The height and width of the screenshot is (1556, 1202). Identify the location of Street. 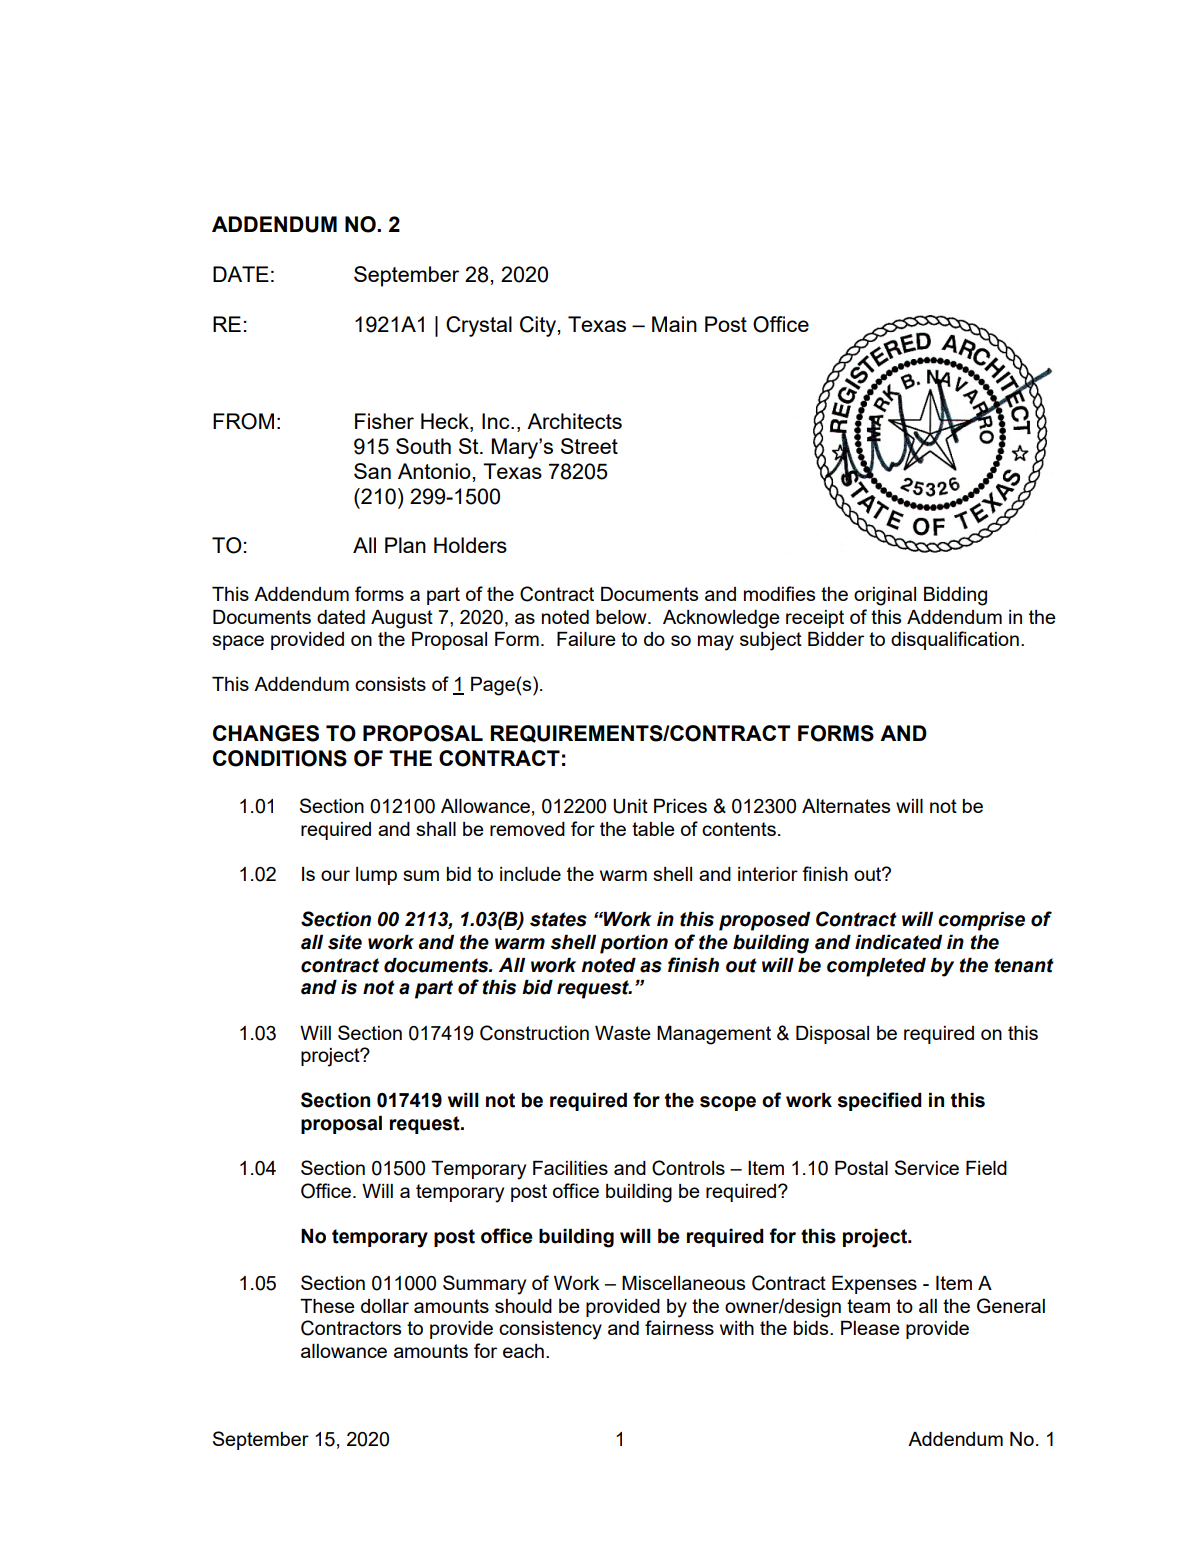
(589, 446).
